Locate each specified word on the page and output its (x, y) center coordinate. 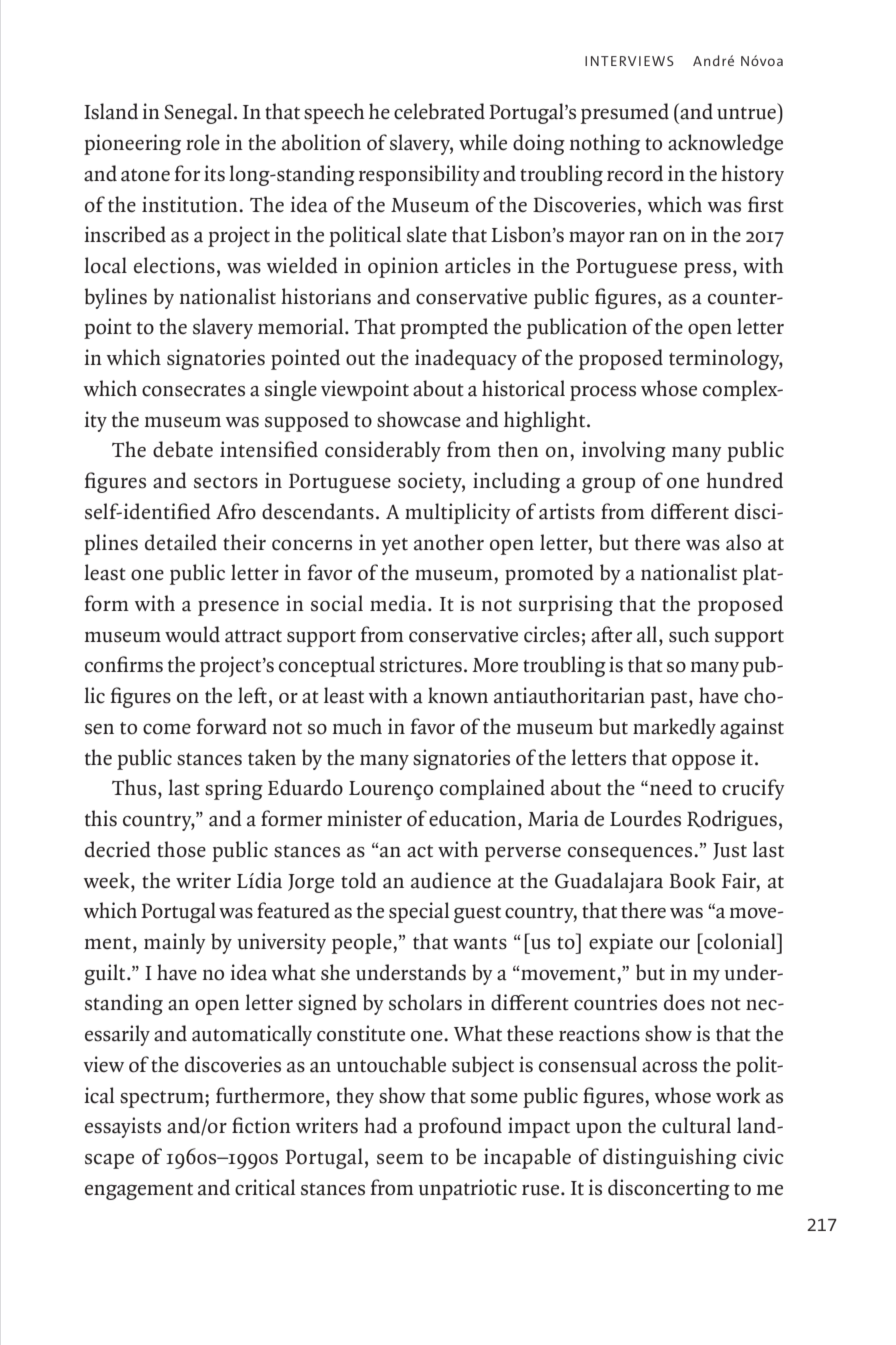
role (203, 142)
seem (400, 1159)
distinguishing (670, 1158)
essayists (123, 1127)
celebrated (439, 111)
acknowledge (725, 144)
